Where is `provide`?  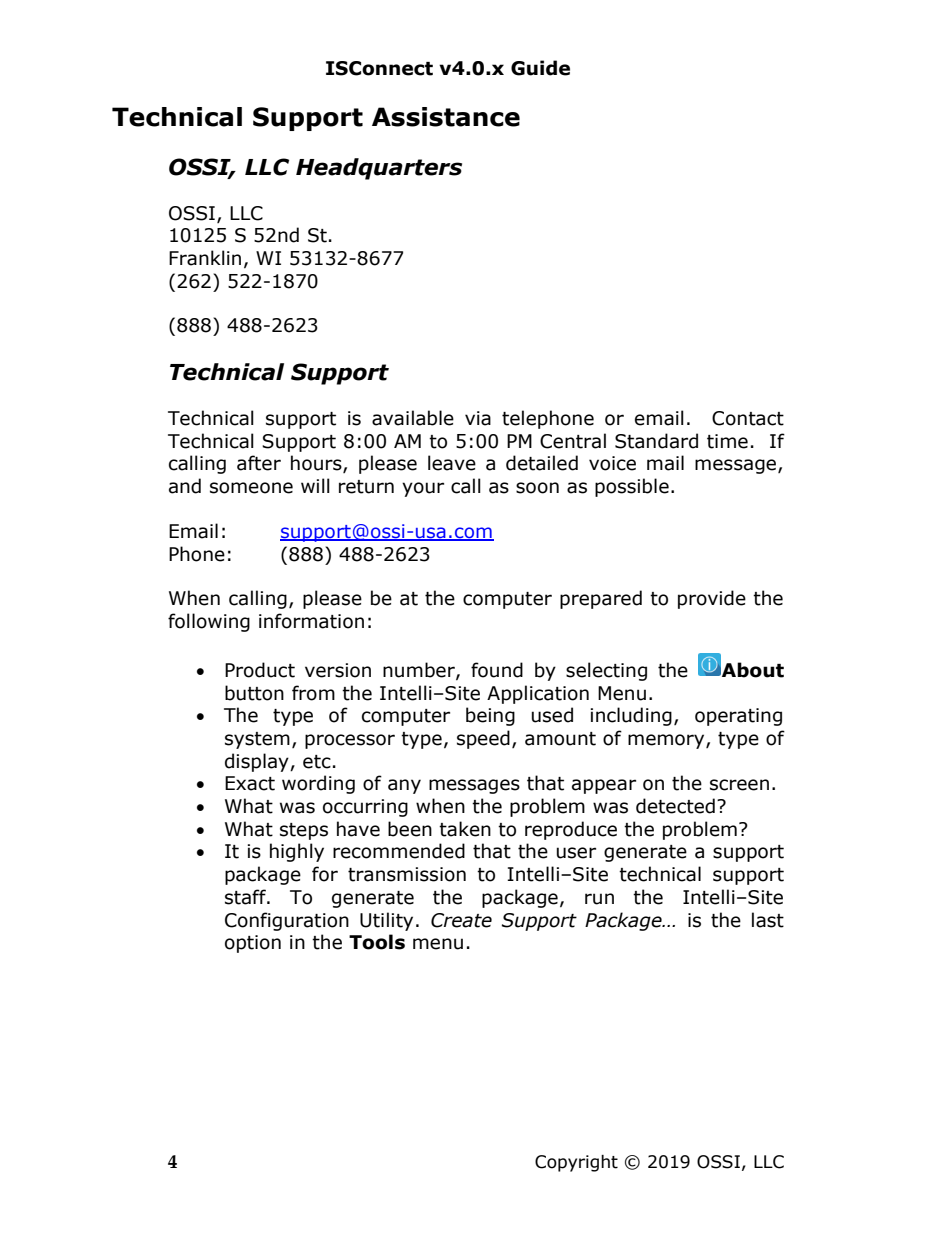 provide is located at coordinates (712, 599).
